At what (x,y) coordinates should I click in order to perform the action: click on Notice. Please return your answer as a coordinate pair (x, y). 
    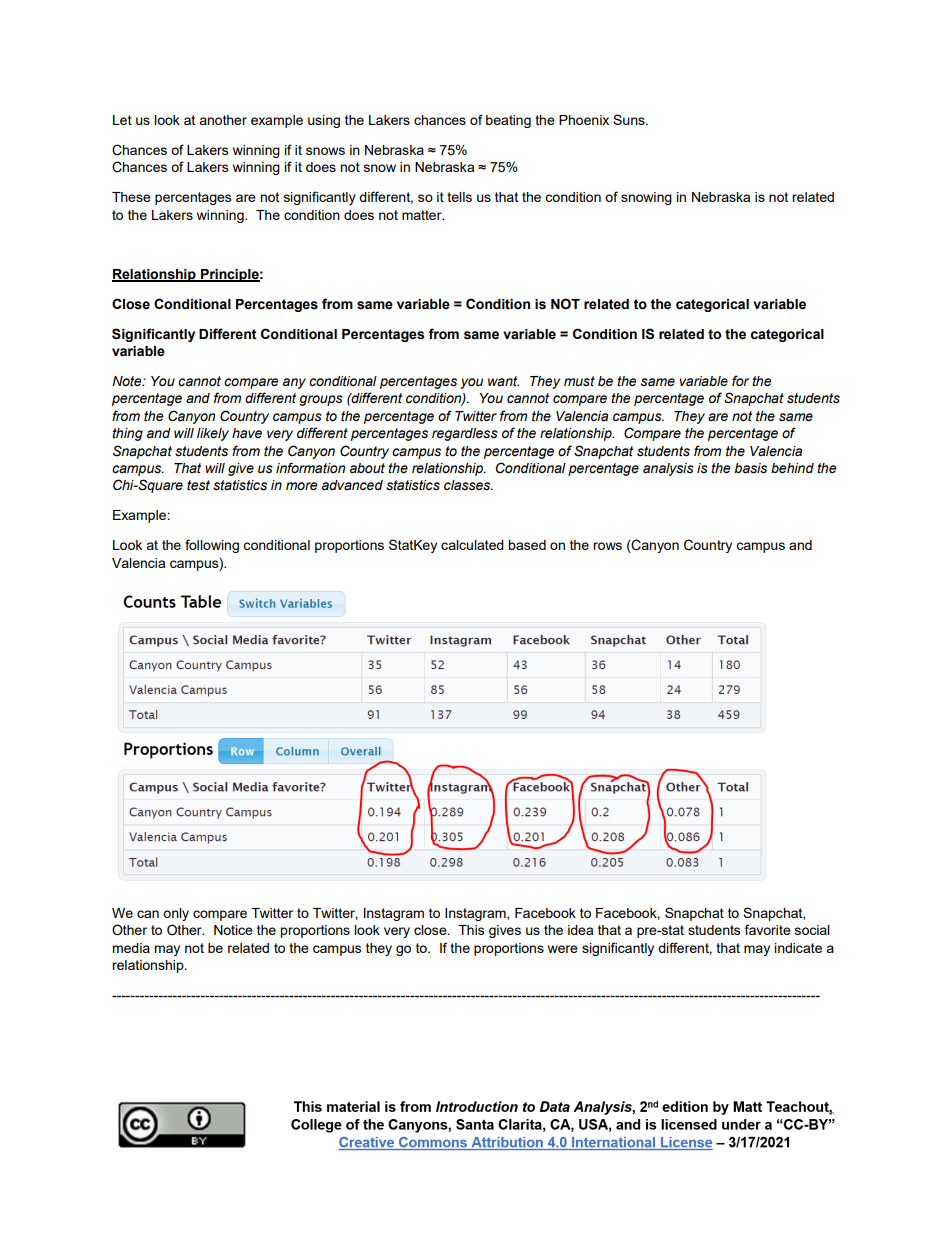
    Looking at the image, I should click on (233, 930).
